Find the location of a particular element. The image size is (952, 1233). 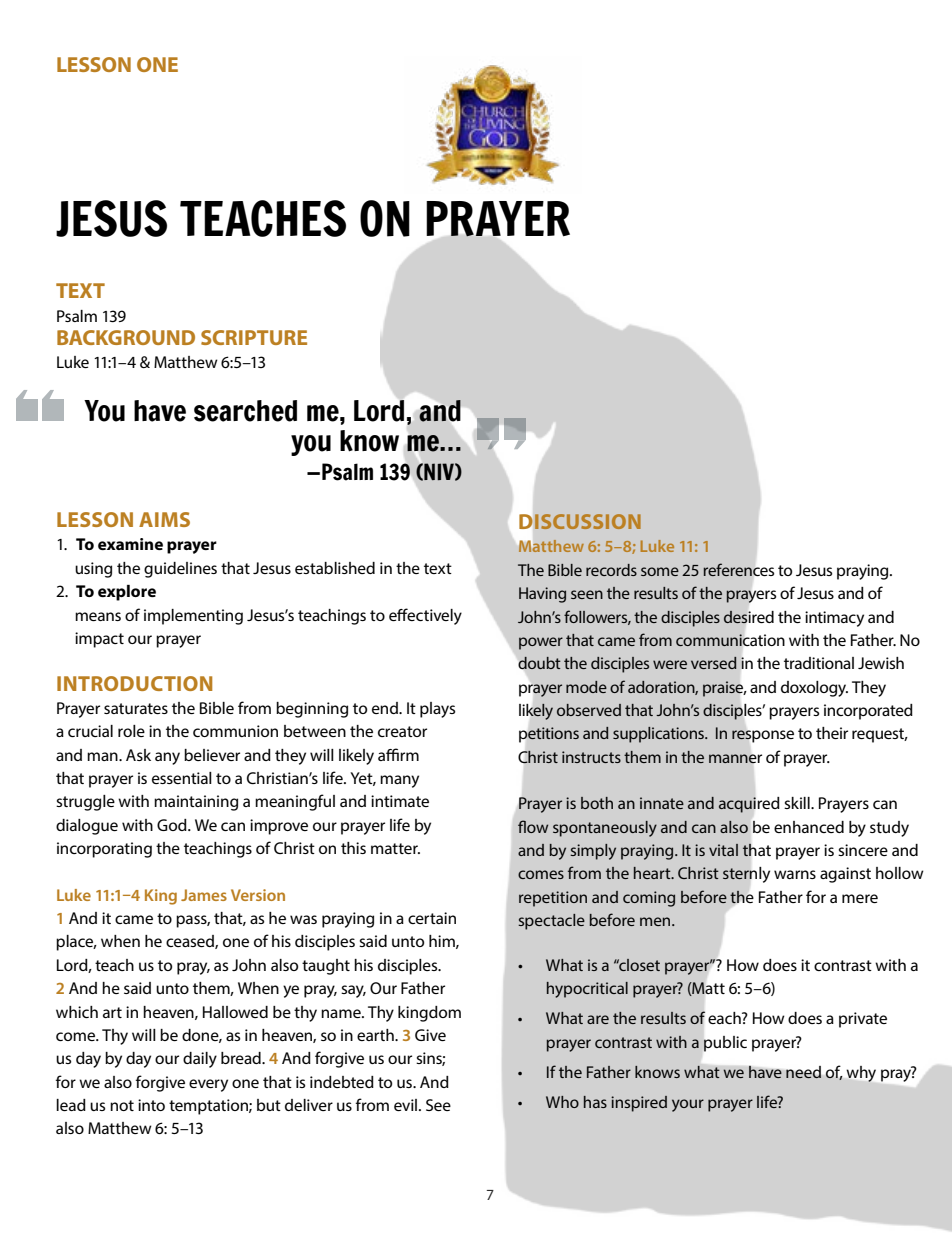

flow is located at coordinates (533, 826).
